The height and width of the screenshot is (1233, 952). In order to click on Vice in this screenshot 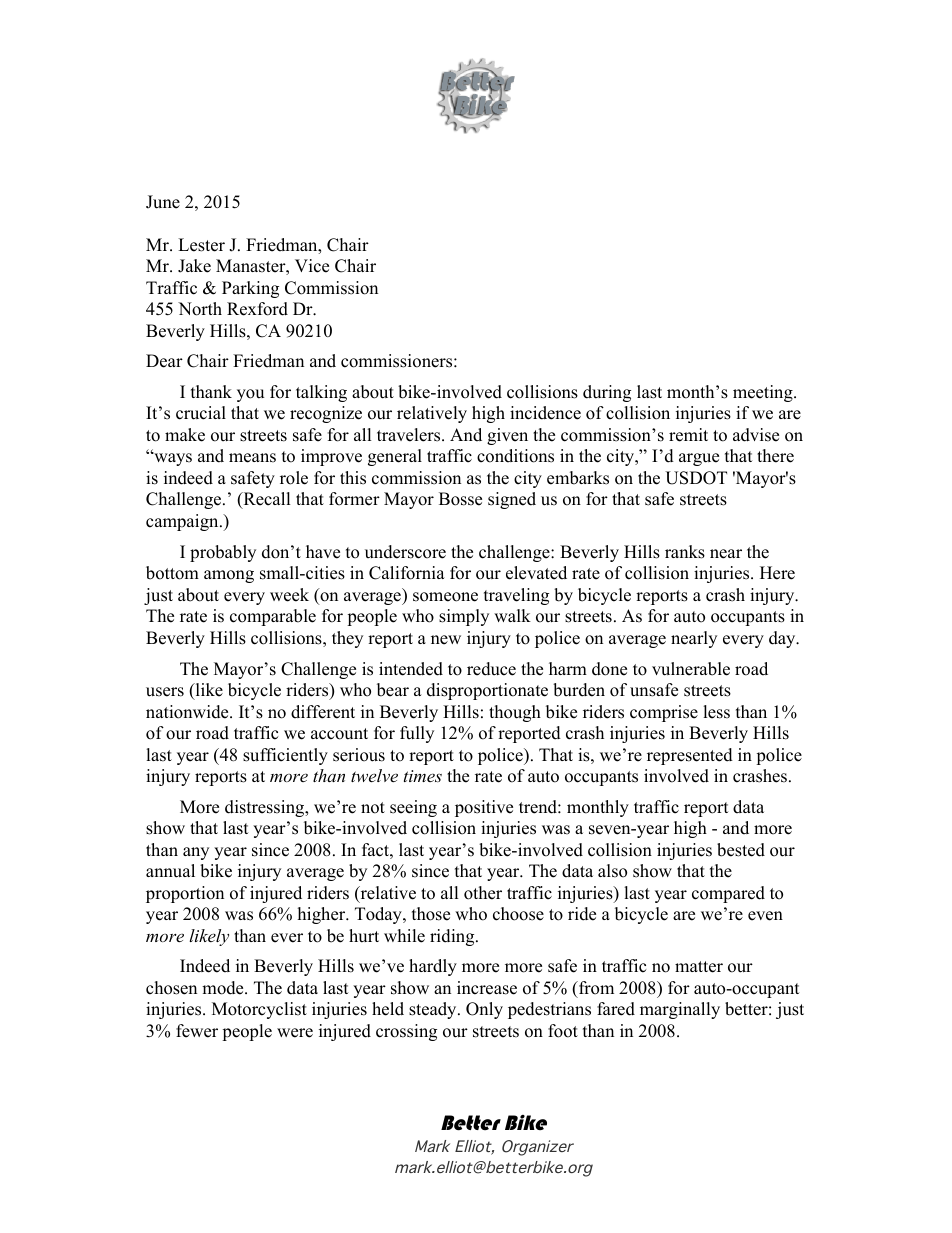, I will do `click(312, 266)`.
